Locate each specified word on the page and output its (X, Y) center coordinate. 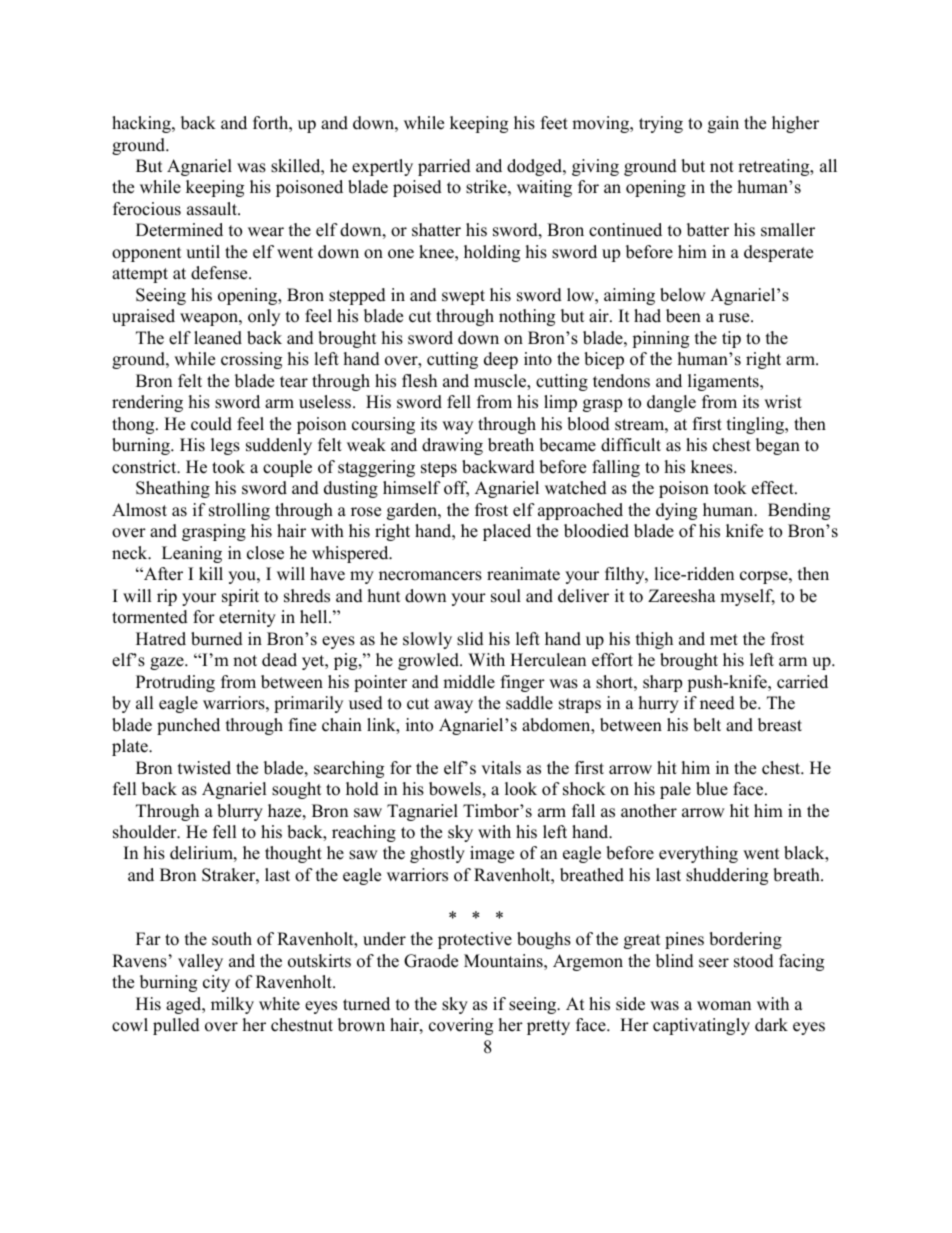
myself (747, 597)
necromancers (430, 576)
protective (475, 940)
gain (723, 124)
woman (724, 1006)
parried (444, 167)
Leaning (192, 554)
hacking (142, 124)
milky (232, 1005)
